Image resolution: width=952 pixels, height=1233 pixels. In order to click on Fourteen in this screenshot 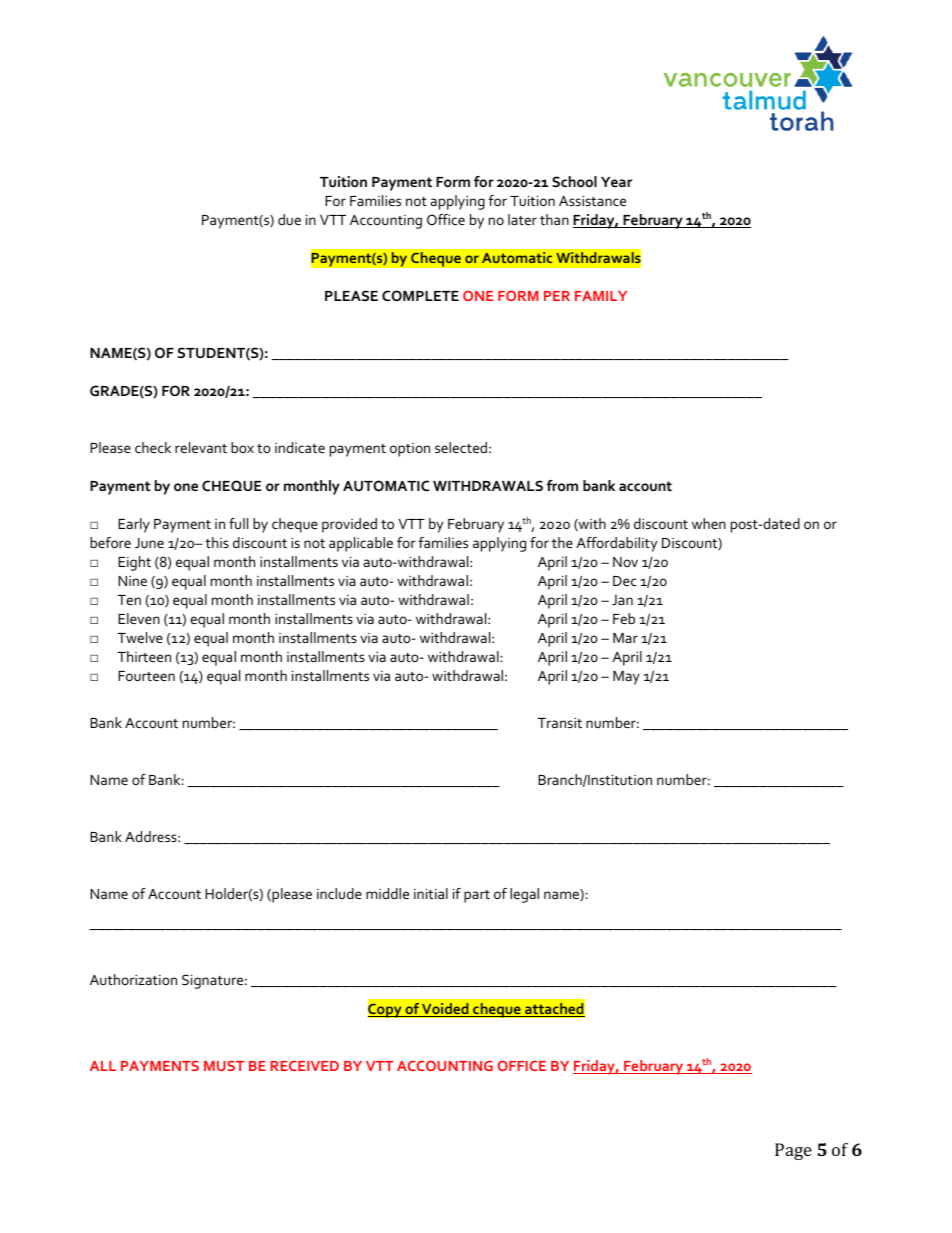, I will do `click(146, 676)`.
